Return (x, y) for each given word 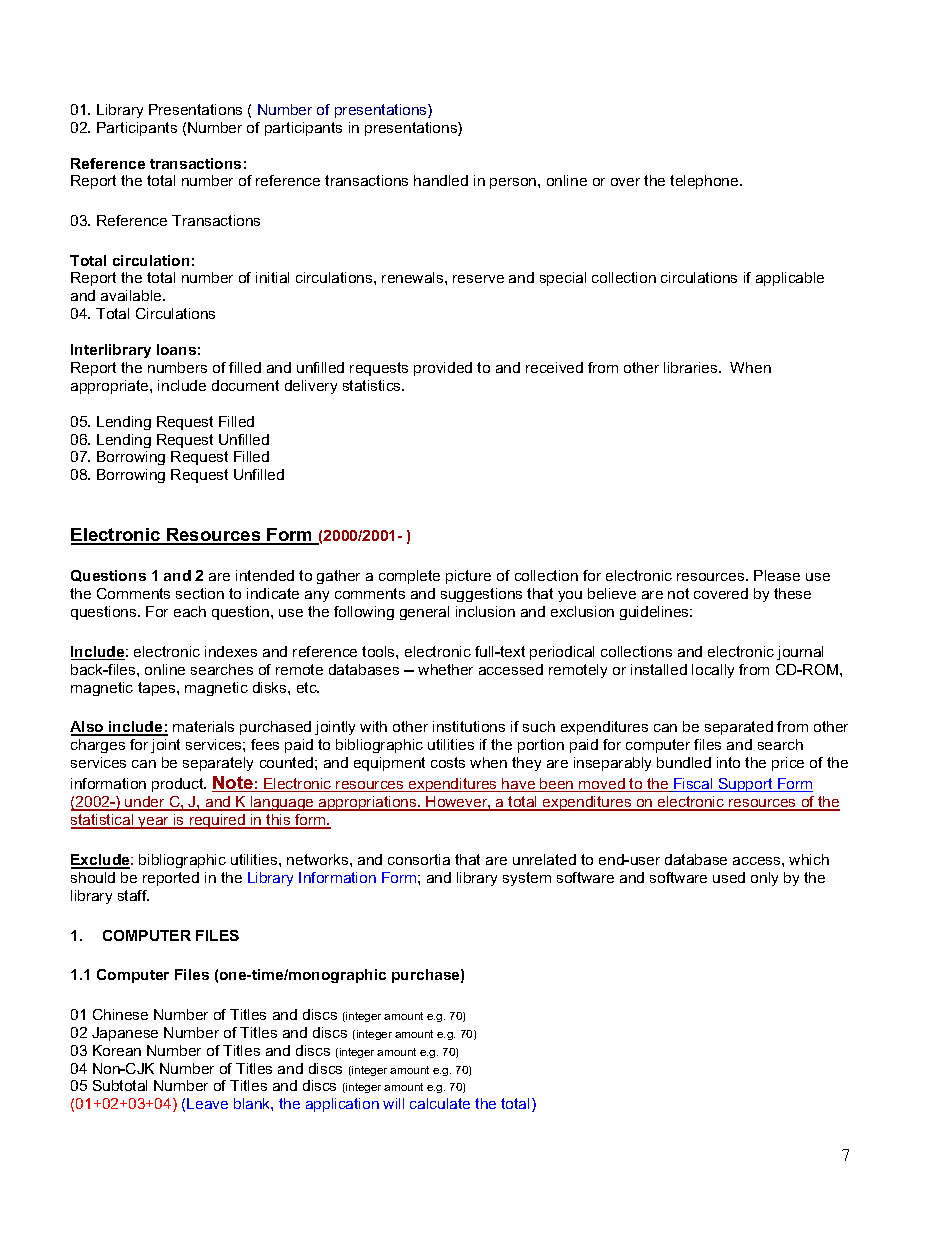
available (132, 295)
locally (713, 671)
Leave (207, 1103)
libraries (692, 367)
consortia (419, 859)
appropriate (111, 387)
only (764, 879)
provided (443, 369)
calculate (440, 1103)
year (154, 823)
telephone (705, 182)
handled (441, 180)
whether (445, 669)
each (190, 611)
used (729, 877)
